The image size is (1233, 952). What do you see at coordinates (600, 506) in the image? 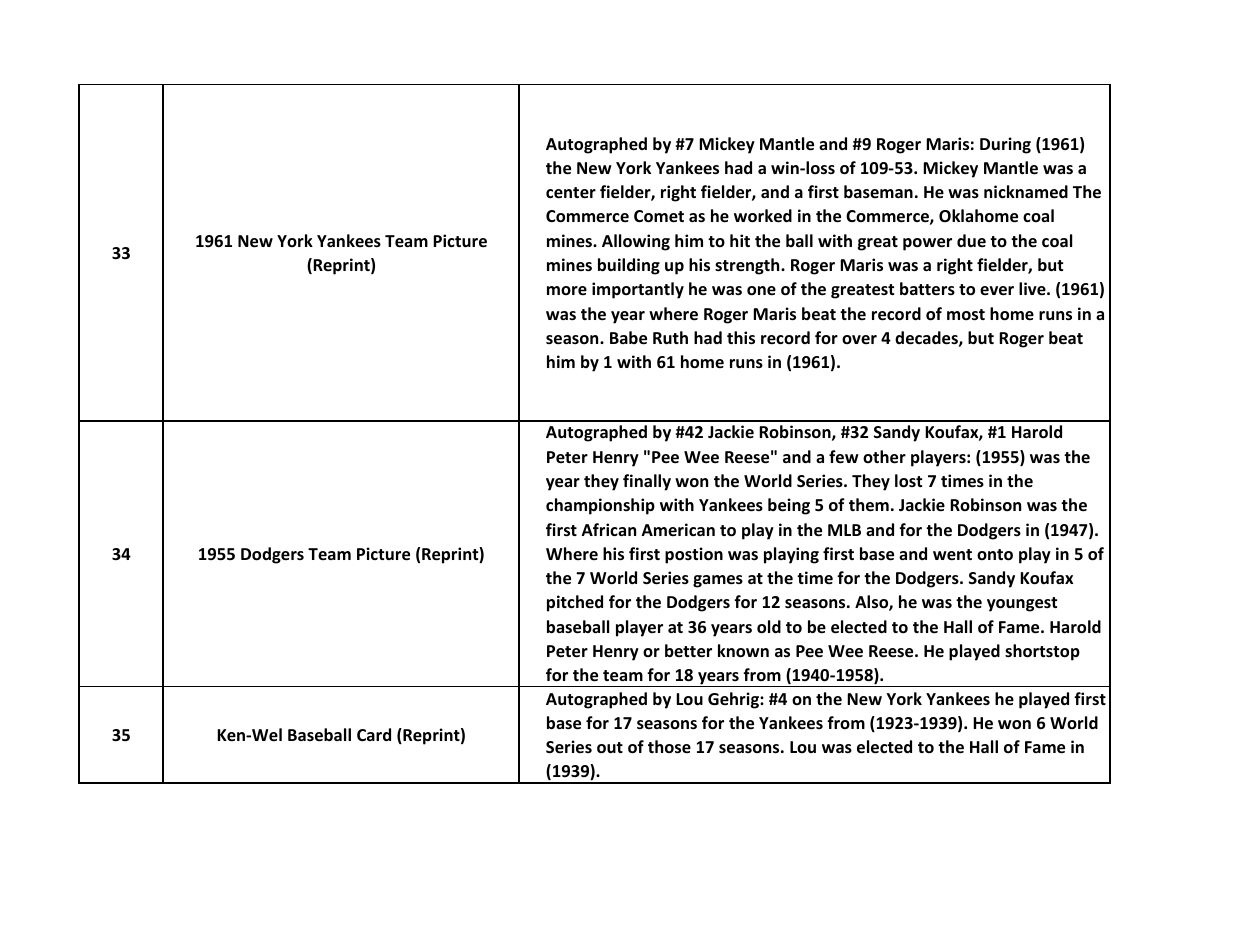
I see `championship` at bounding box center [600, 506].
